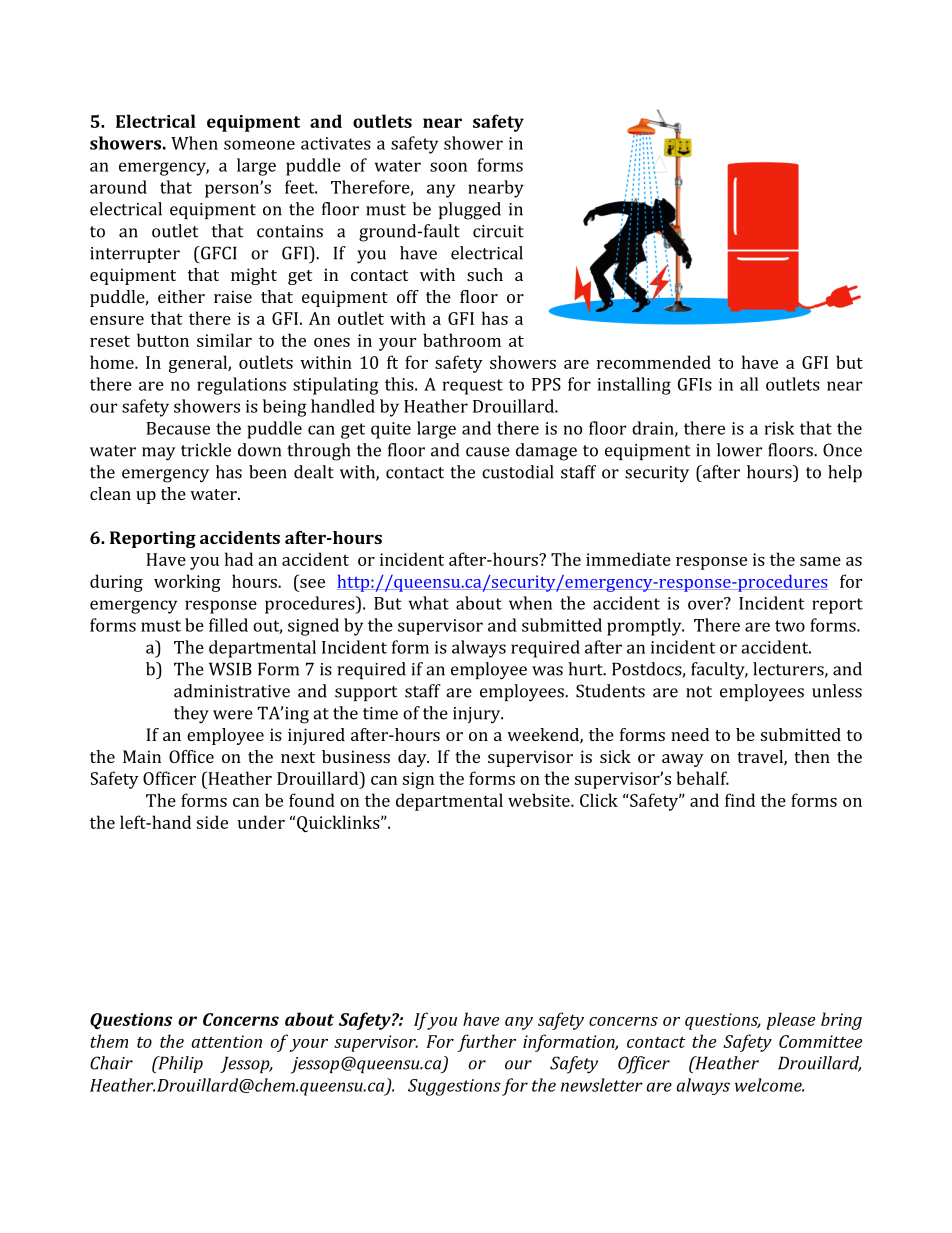 The image size is (952, 1233). I want to click on circuit, so click(498, 231).
